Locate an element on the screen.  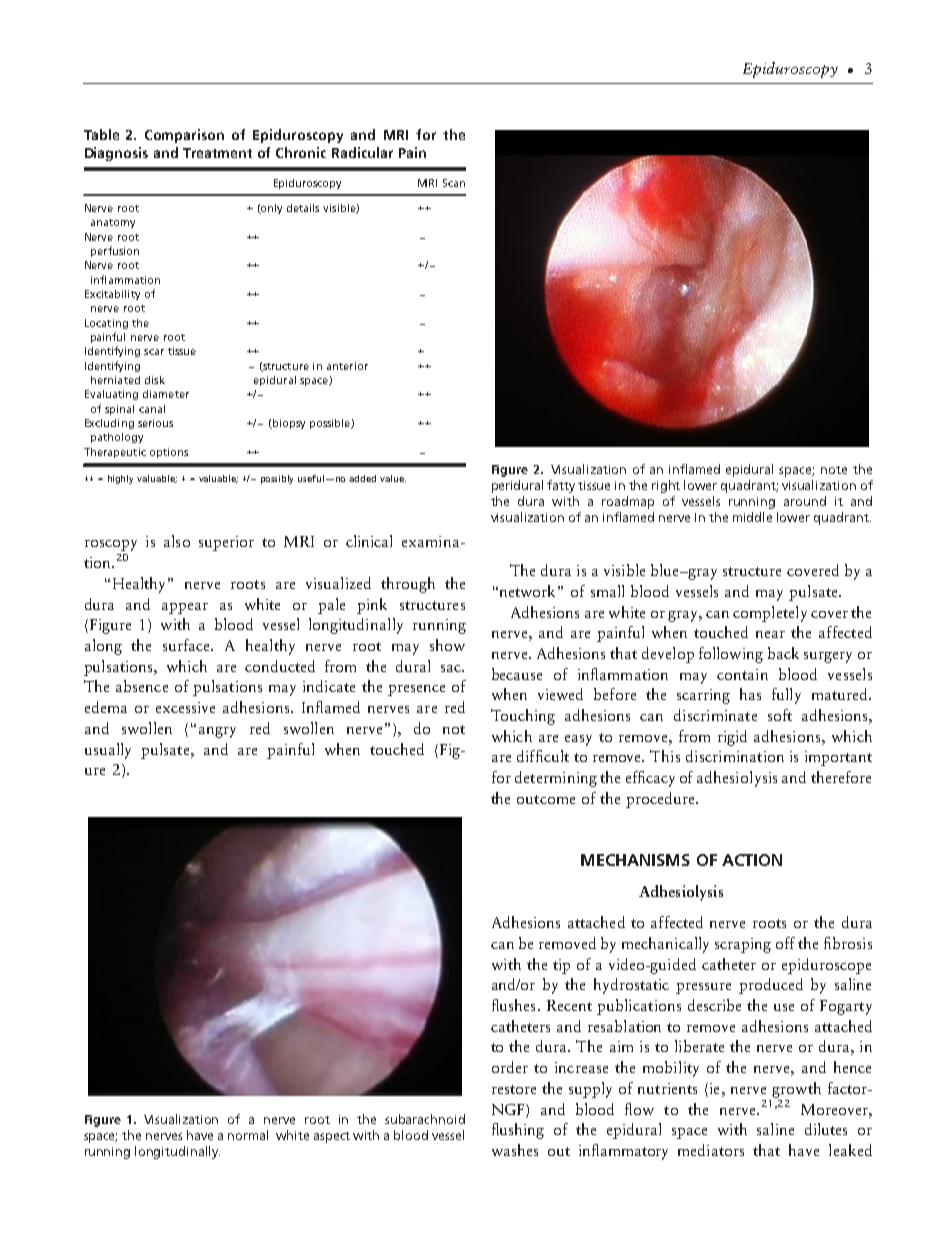
note is located at coordinates (834, 470).
